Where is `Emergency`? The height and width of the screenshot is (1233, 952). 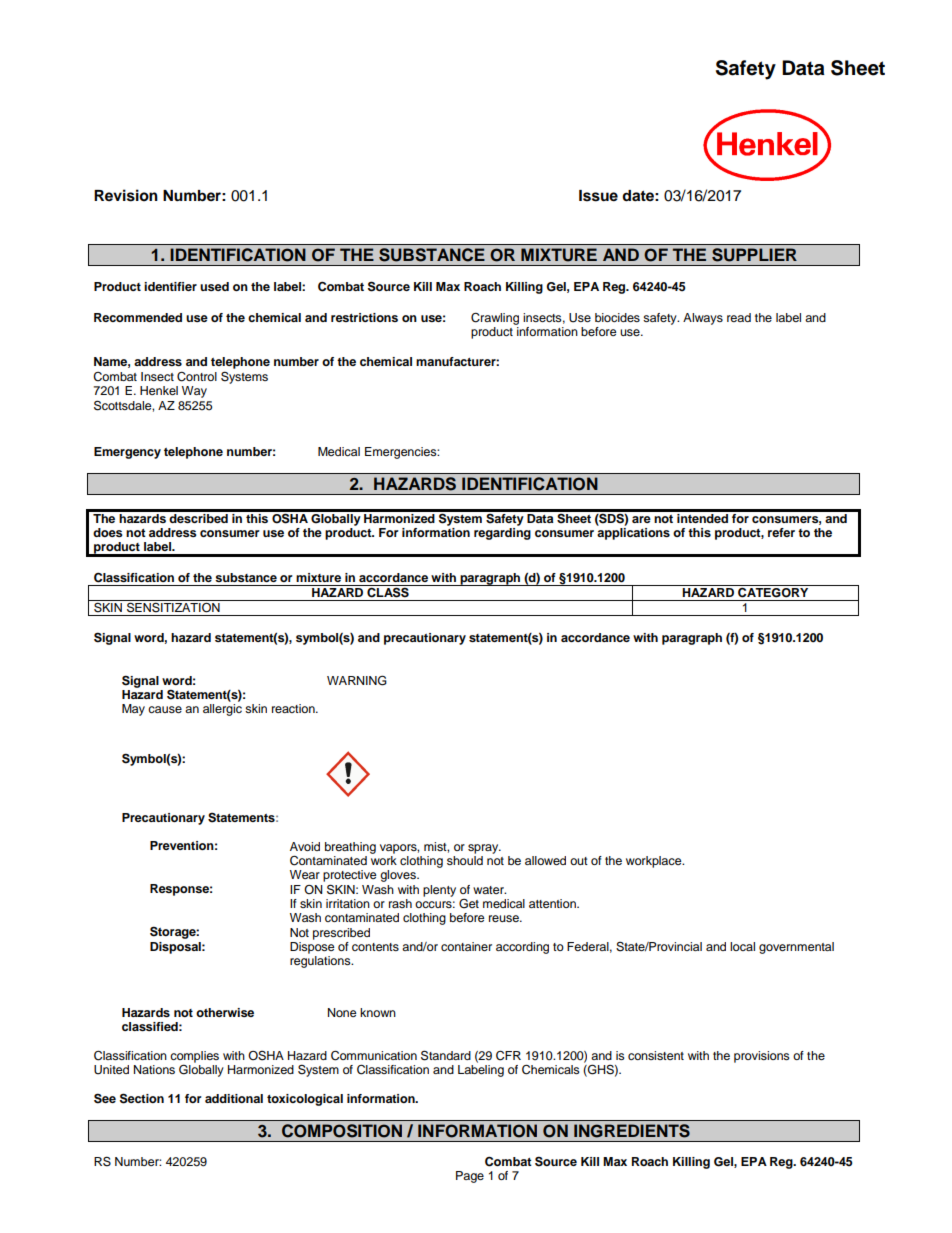 Emergency is located at coordinates (127, 453).
